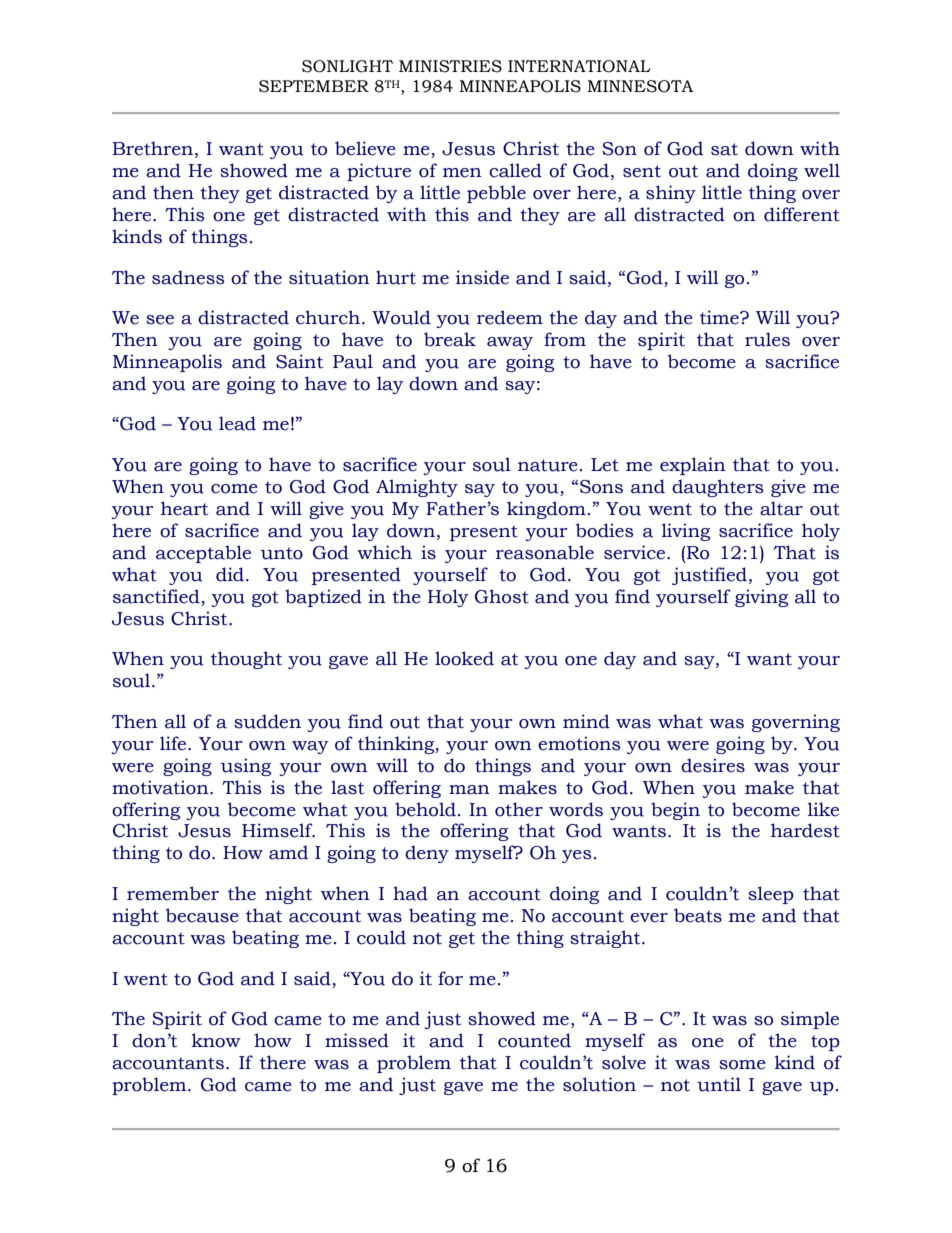 This screenshot has width=952, height=1233. I want to click on know, so click(216, 1040).
